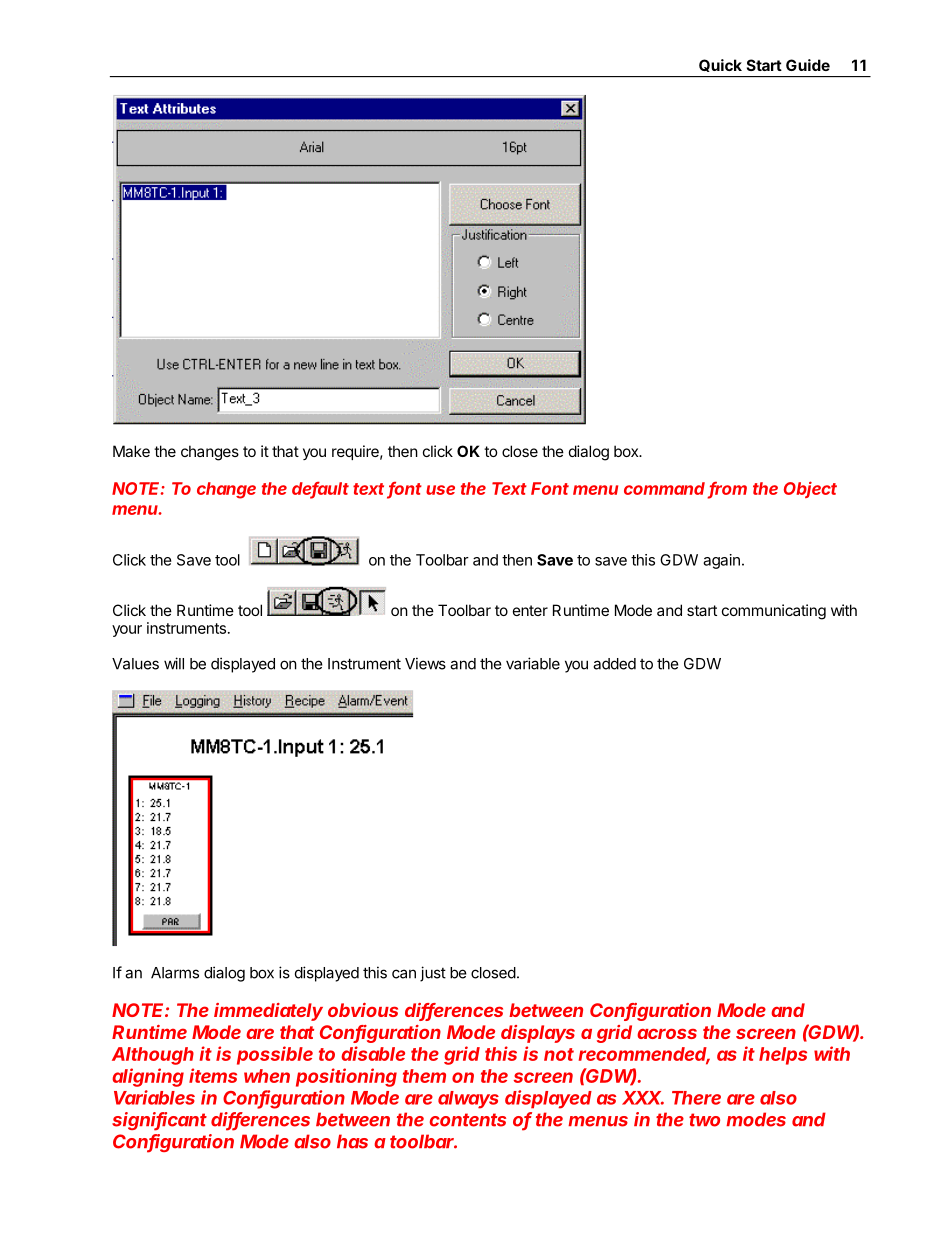  Describe the element at coordinates (175, 973) in the page. I see `Alarms` at that location.
